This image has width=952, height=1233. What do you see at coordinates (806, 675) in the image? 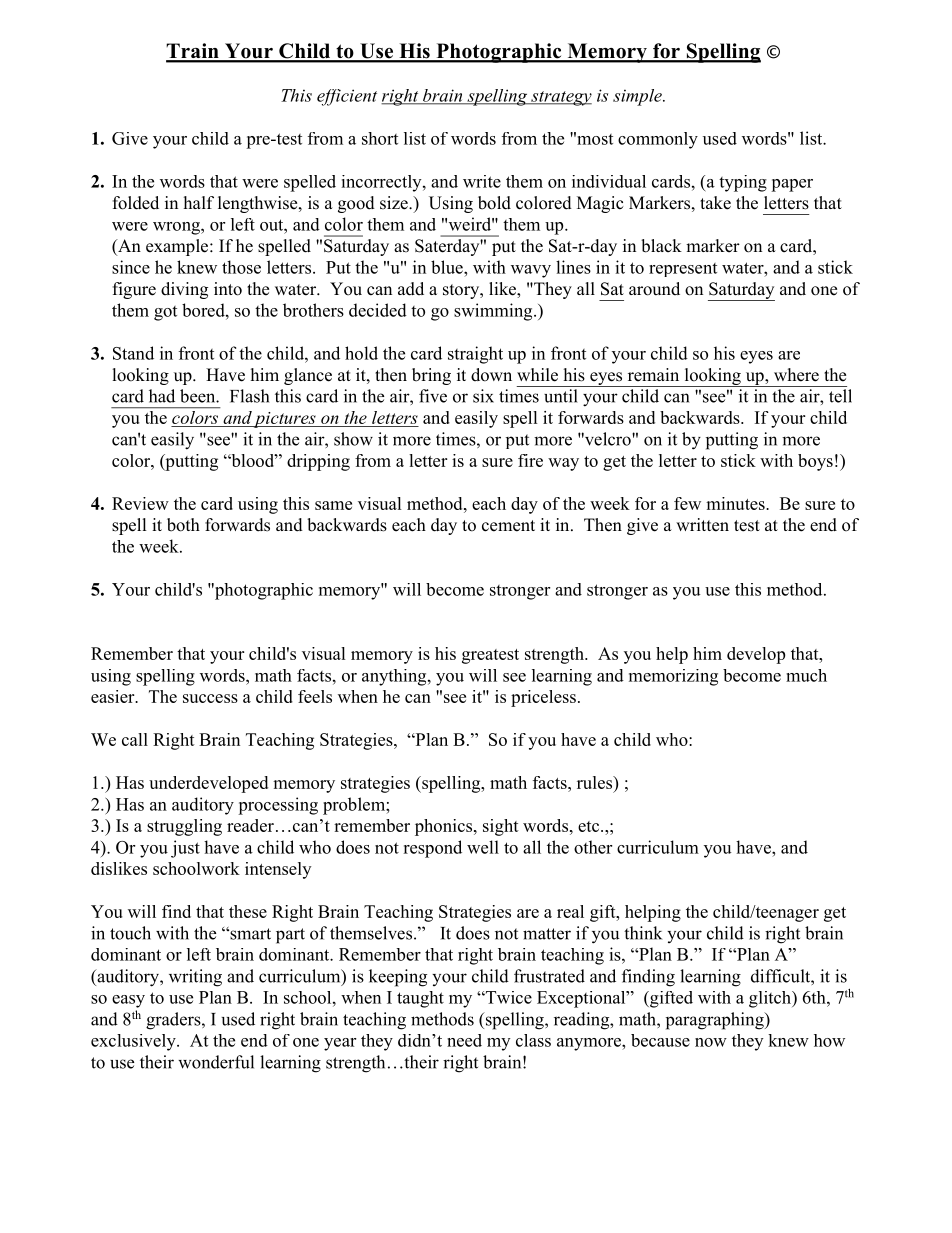
I see `much` at bounding box center [806, 675].
